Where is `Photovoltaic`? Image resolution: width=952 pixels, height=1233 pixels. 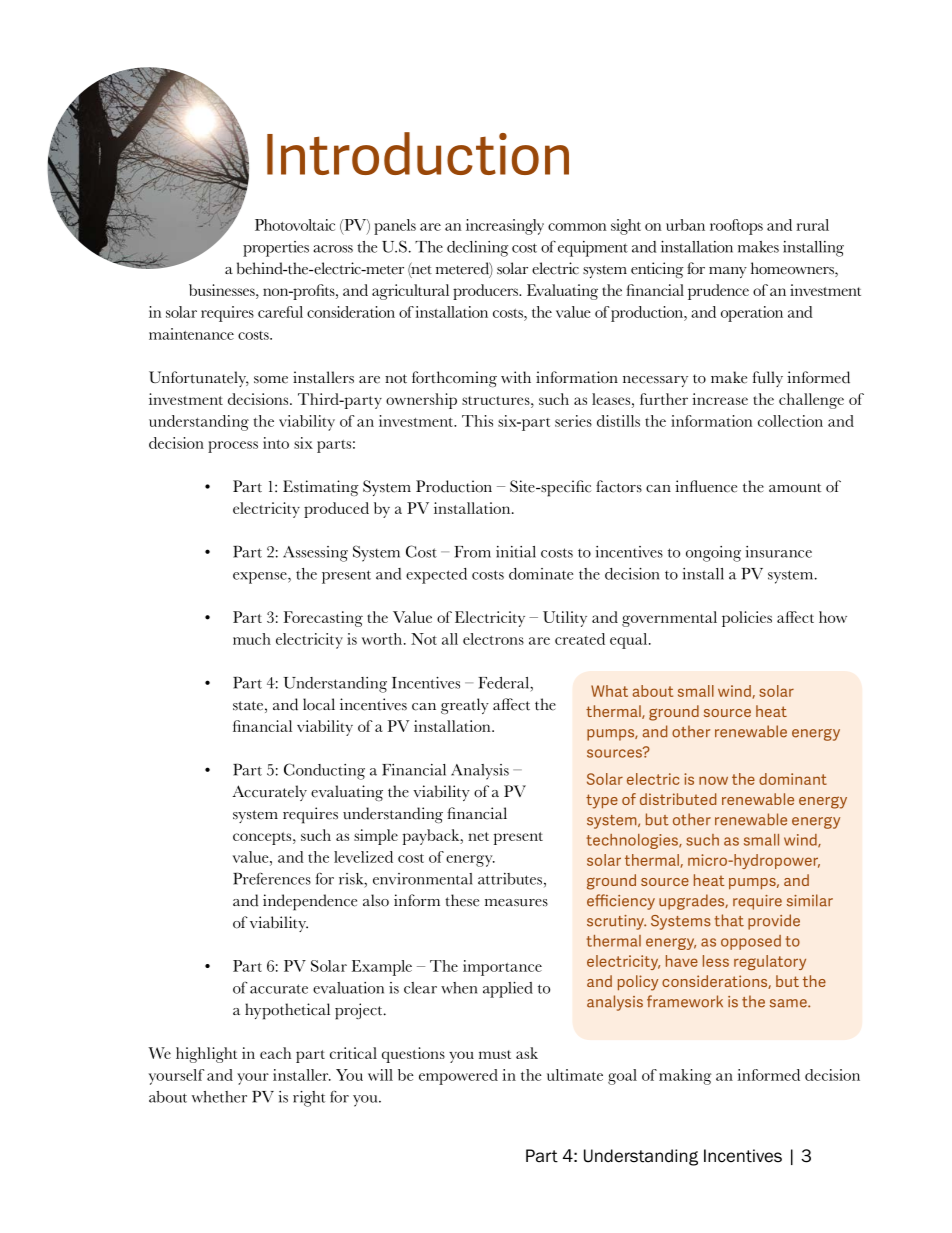 Photovoltaic is located at coordinates (295, 225).
